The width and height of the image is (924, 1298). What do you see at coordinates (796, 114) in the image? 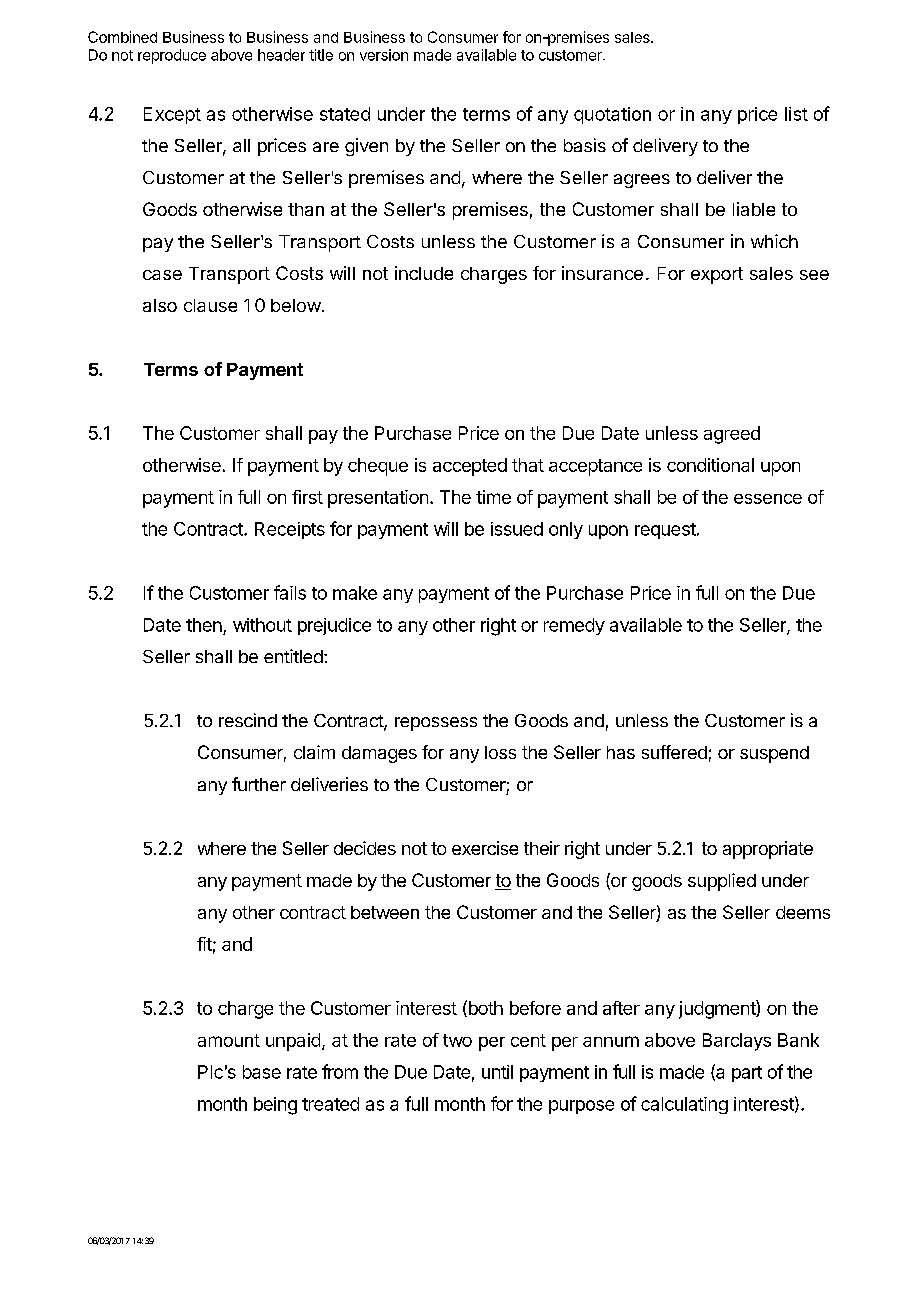
I see `list` at bounding box center [796, 114].
